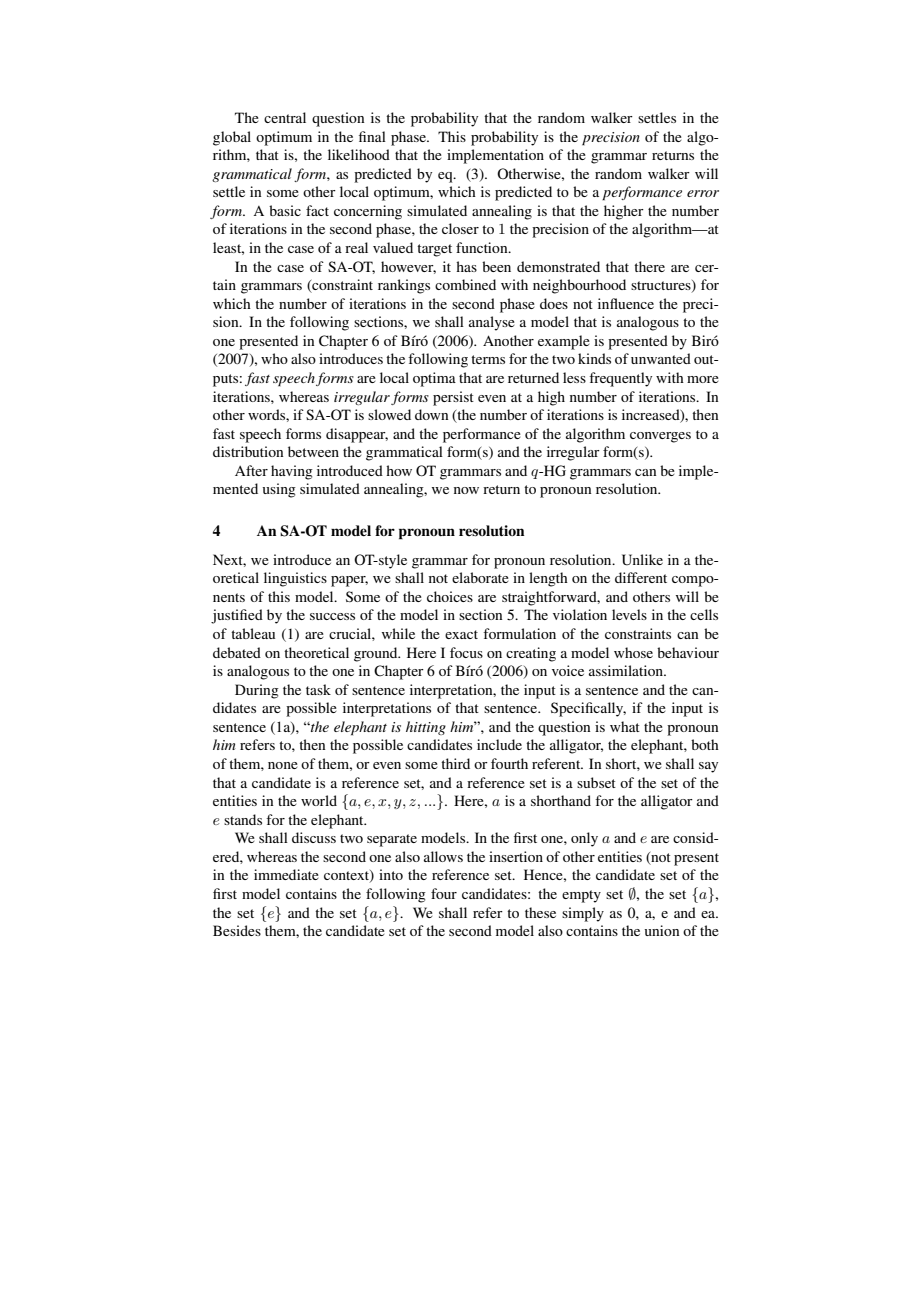 The height and width of the page is (1308, 924). What do you see at coordinates (620, 379) in the page?
I see `frequently` at bounding box center [620, 379].
